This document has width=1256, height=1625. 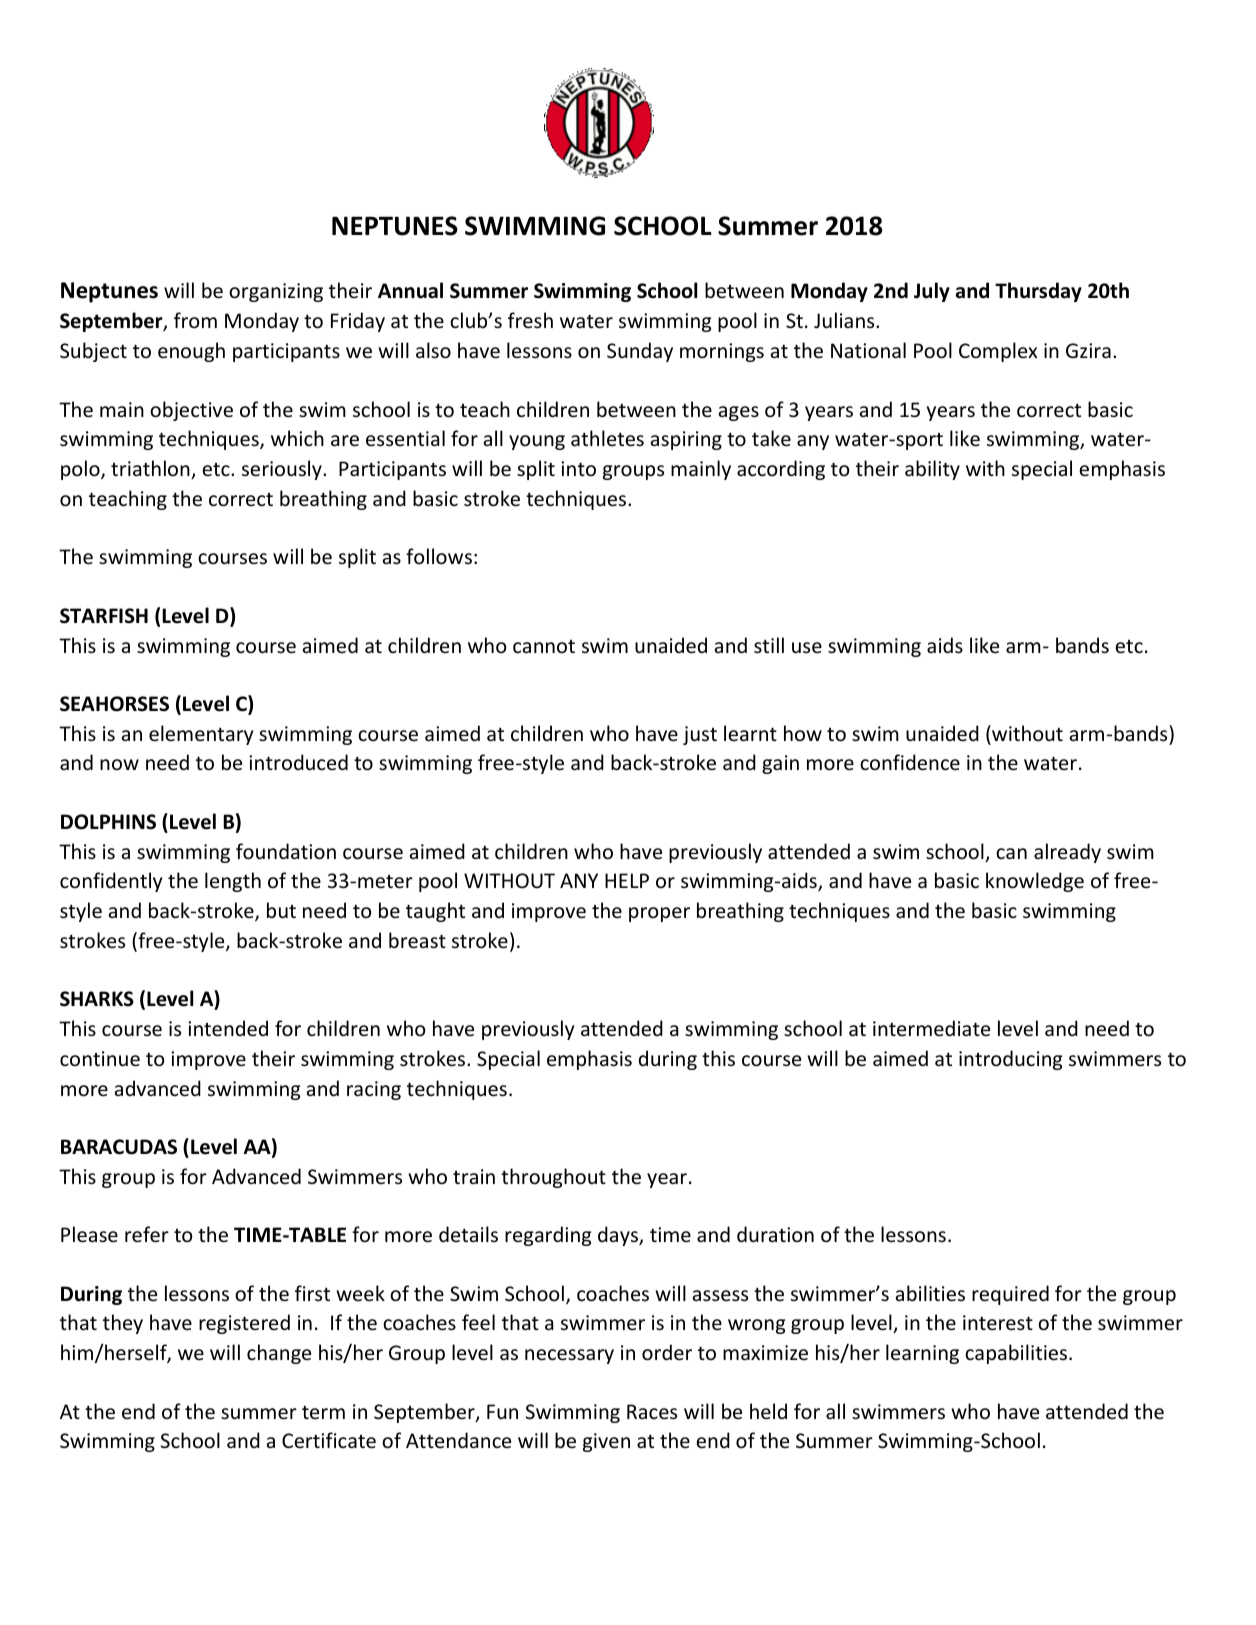 I want to click on length, so click(x=233, y=882).
